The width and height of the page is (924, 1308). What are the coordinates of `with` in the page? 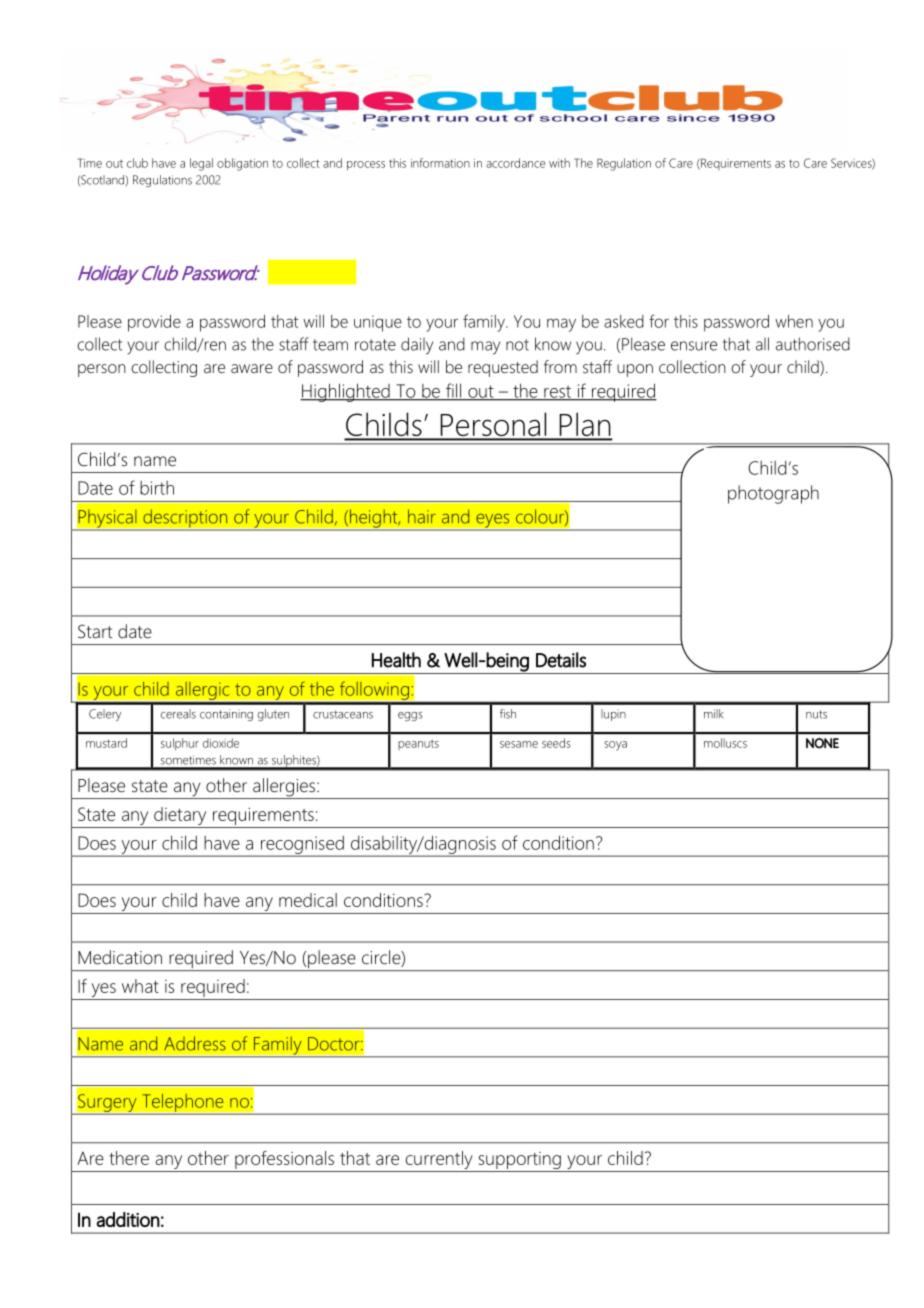 It's located at (559, 163).
